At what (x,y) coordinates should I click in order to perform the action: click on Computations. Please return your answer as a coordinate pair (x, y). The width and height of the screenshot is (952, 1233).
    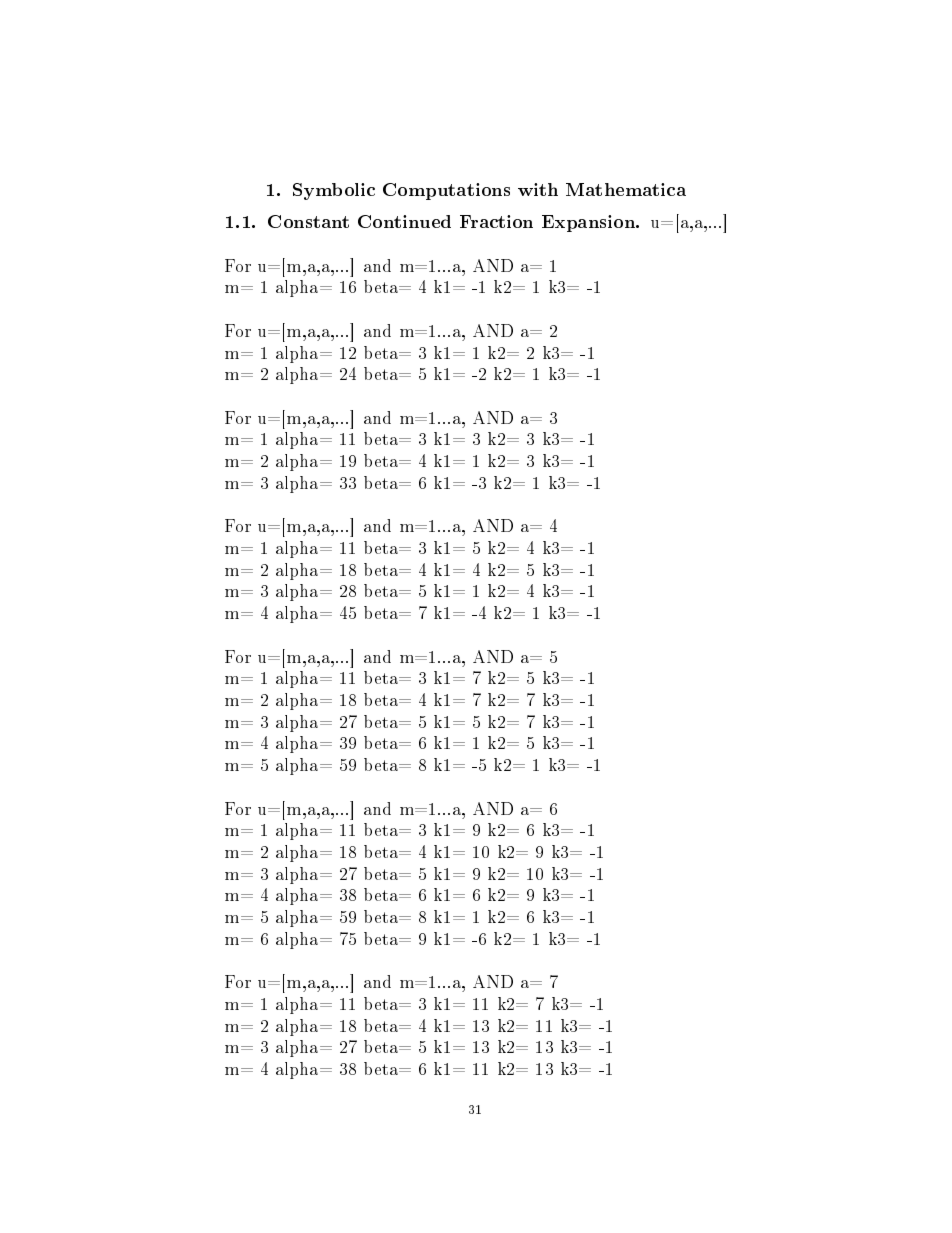
    Looking at the image, I should click on (446, 191).
